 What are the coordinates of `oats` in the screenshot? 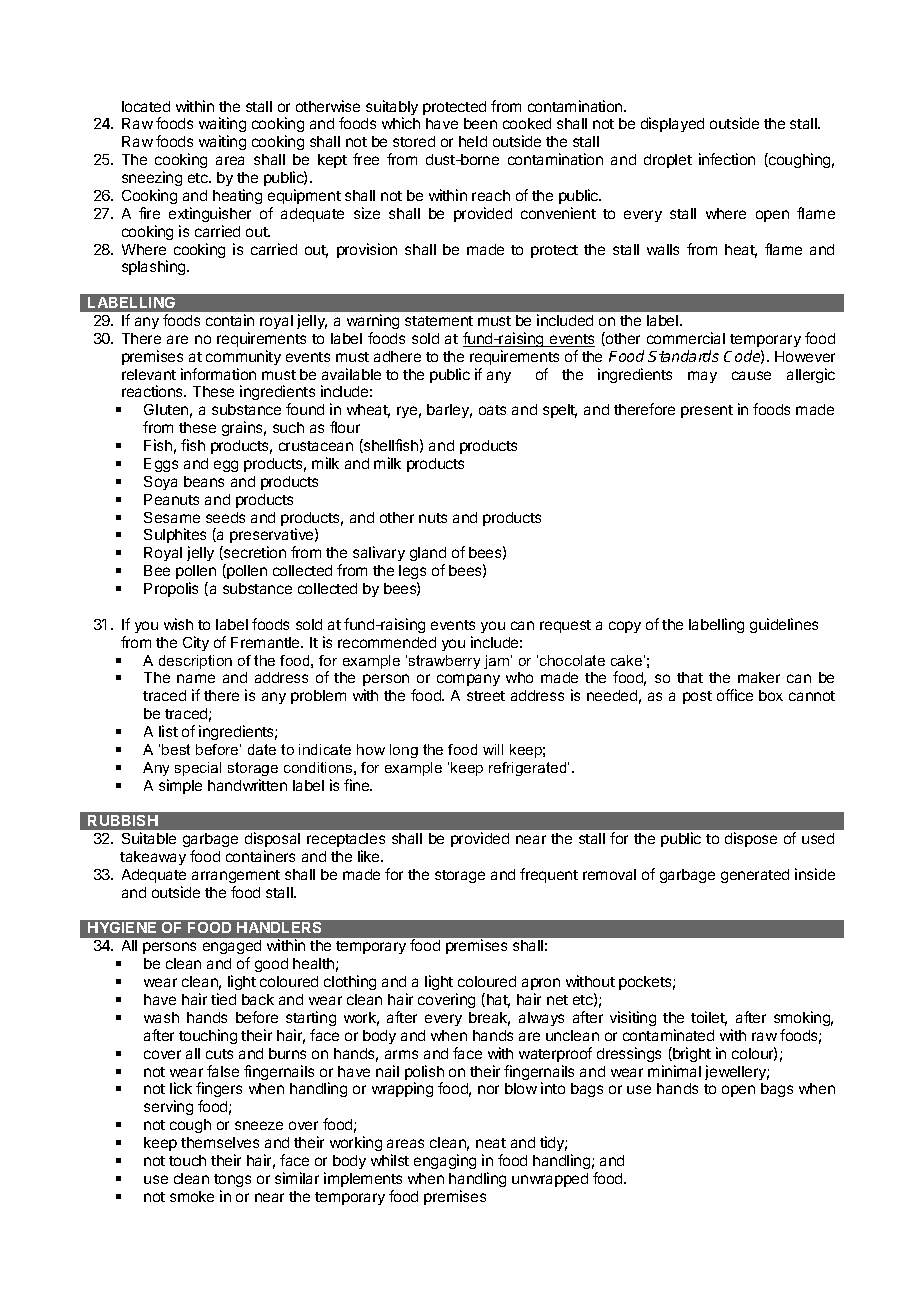 It's located at (492, 410).
